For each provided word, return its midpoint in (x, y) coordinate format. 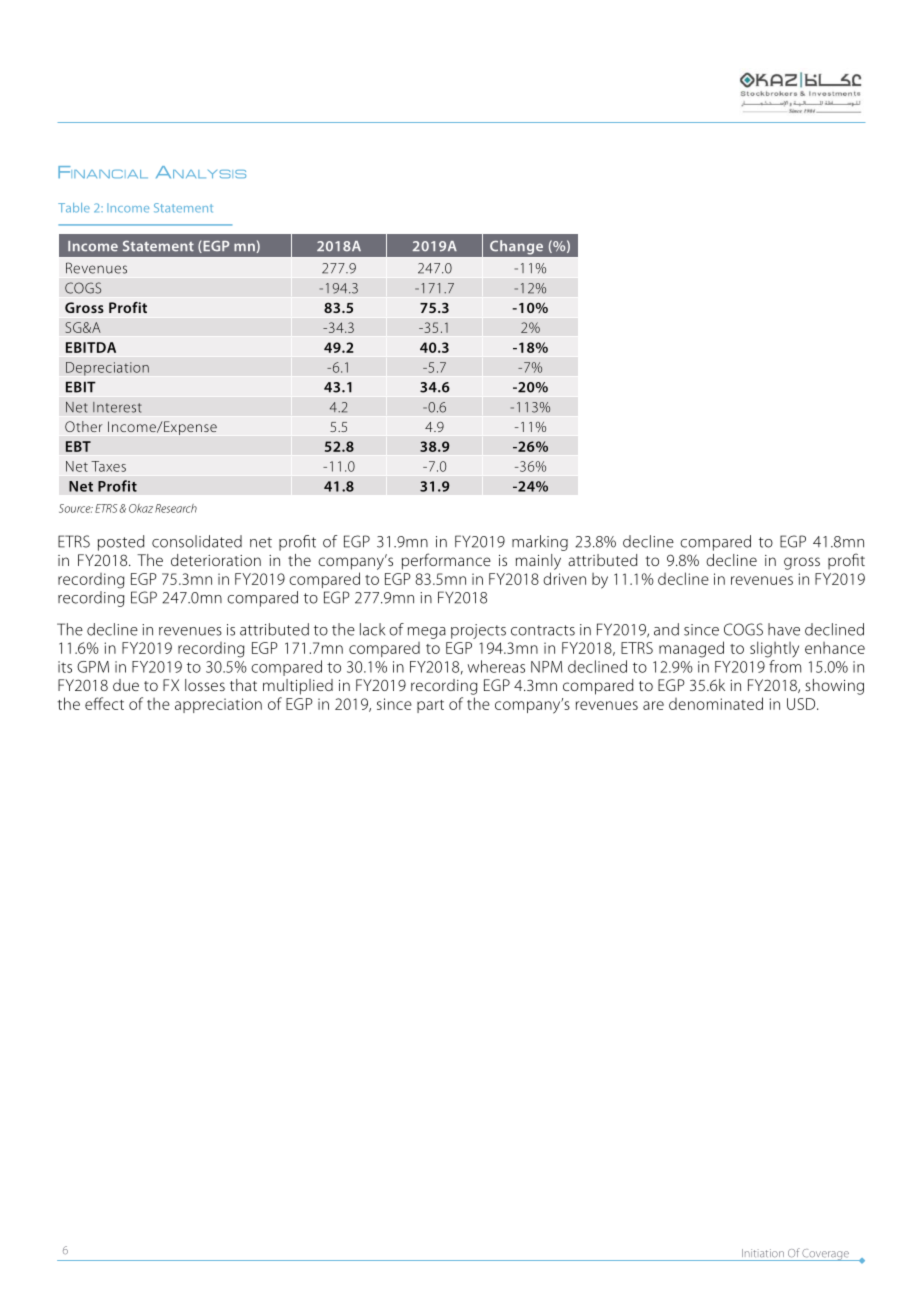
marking (540, 543)
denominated (716, 703)
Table (74, 208)
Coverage (826, 1255)
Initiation (763, 1253)
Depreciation (107, 369)
